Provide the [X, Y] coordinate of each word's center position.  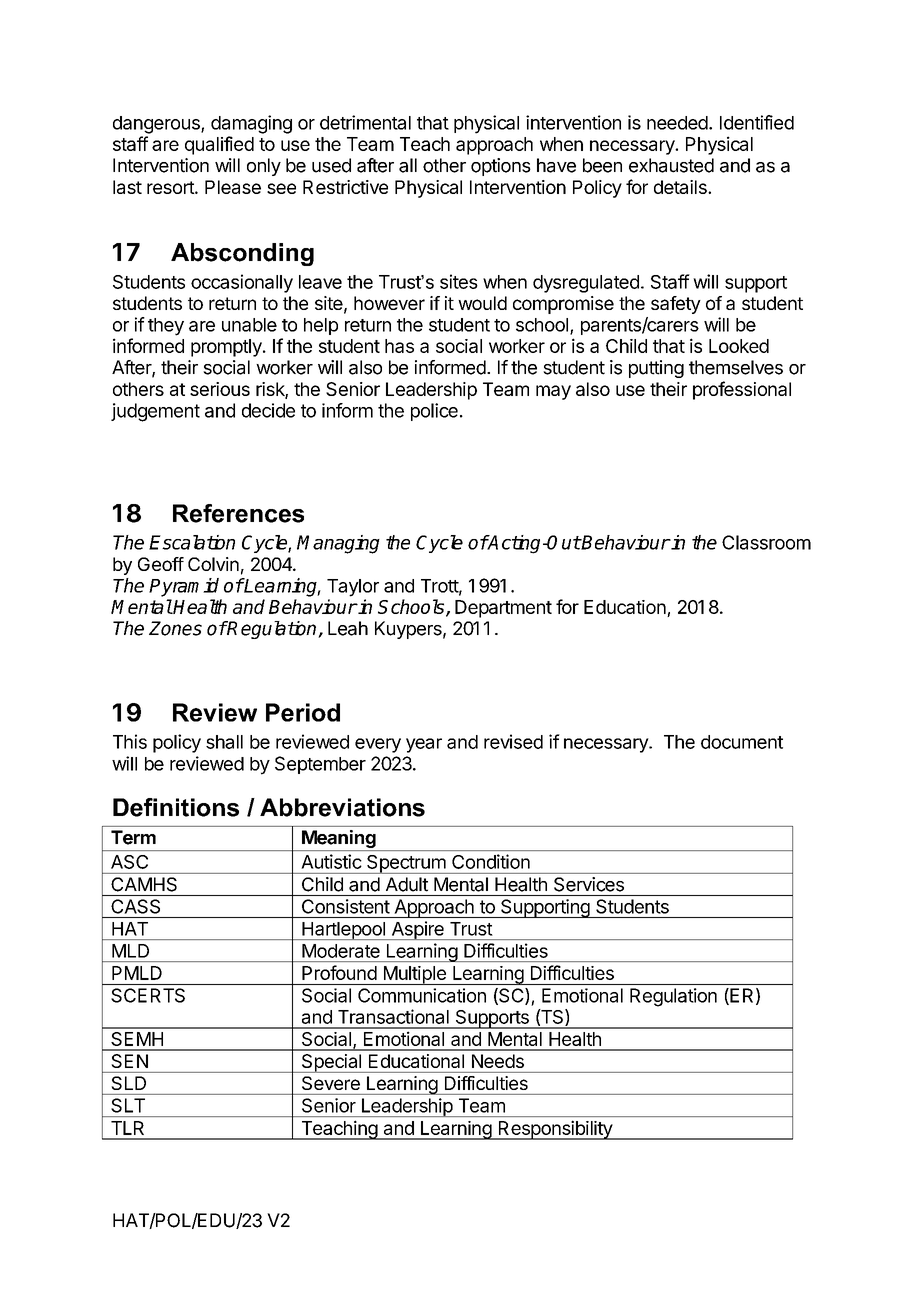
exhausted [671, 165]
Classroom [766, 542]
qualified [219, 145]
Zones [175, 628]
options [501, 167]
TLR [127, 1128]
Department [503, 609]
